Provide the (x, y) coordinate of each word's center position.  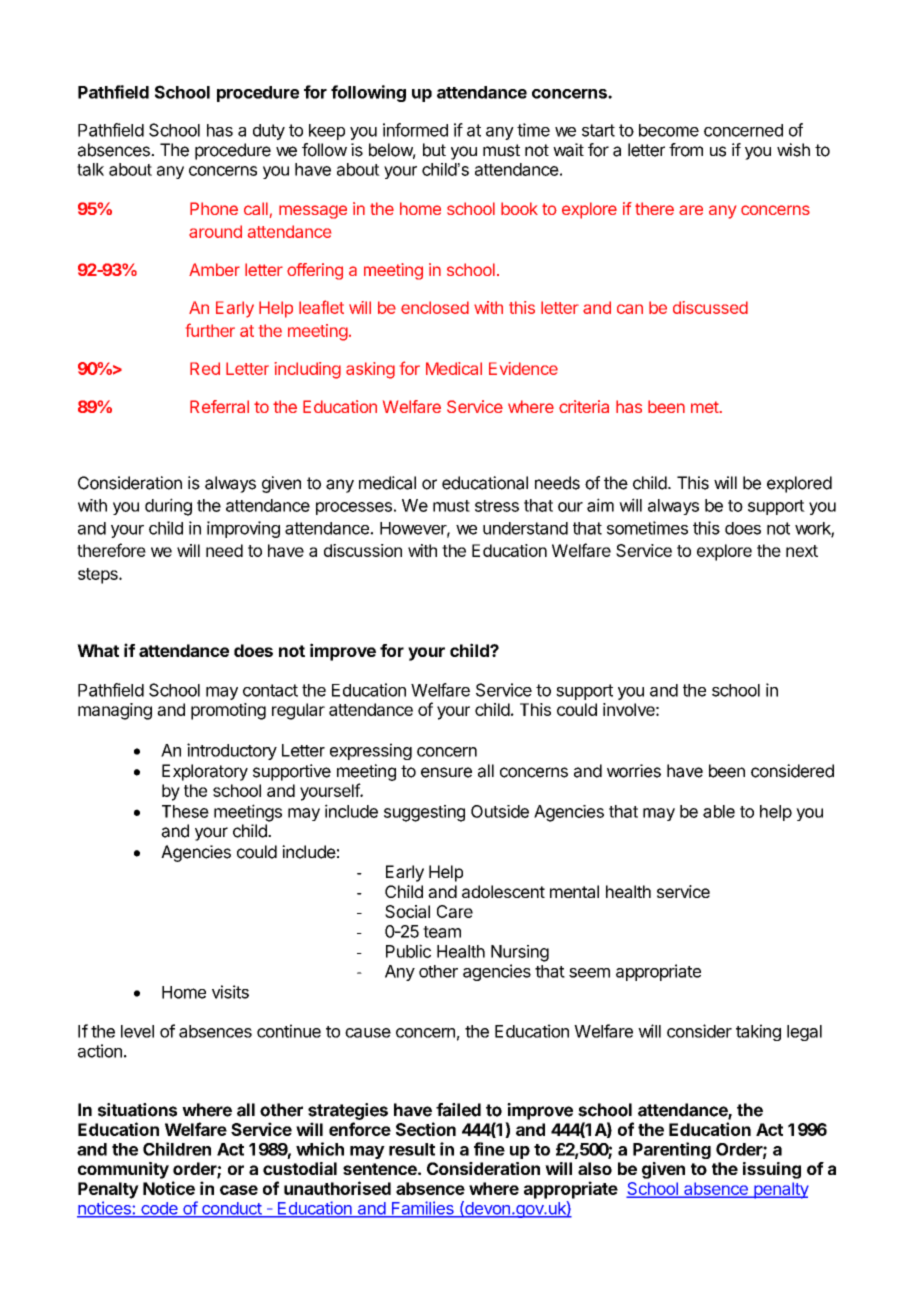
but (434, 150)
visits (230, 992)
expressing (371, 751)
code (159, 1209)
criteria (584, 406)
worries (634, 771)
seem (589, 973)
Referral (219, 406)
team (442, 932)
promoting (228, 711)
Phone (214, 208)
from (686, 150)
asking (370, 370)
